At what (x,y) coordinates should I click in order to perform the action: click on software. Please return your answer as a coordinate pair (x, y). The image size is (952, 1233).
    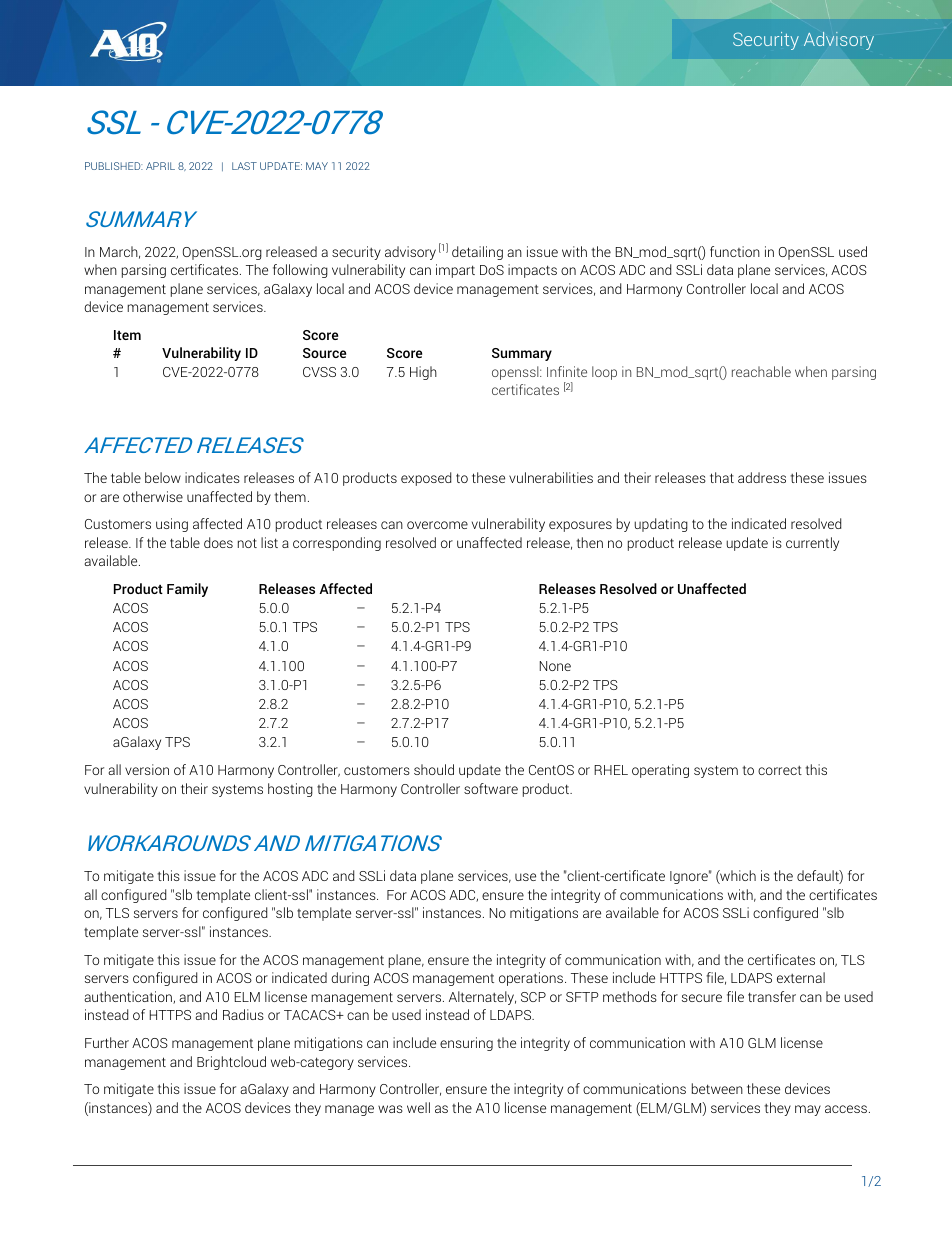
    Looking at the image, I should click on (491, 788).
